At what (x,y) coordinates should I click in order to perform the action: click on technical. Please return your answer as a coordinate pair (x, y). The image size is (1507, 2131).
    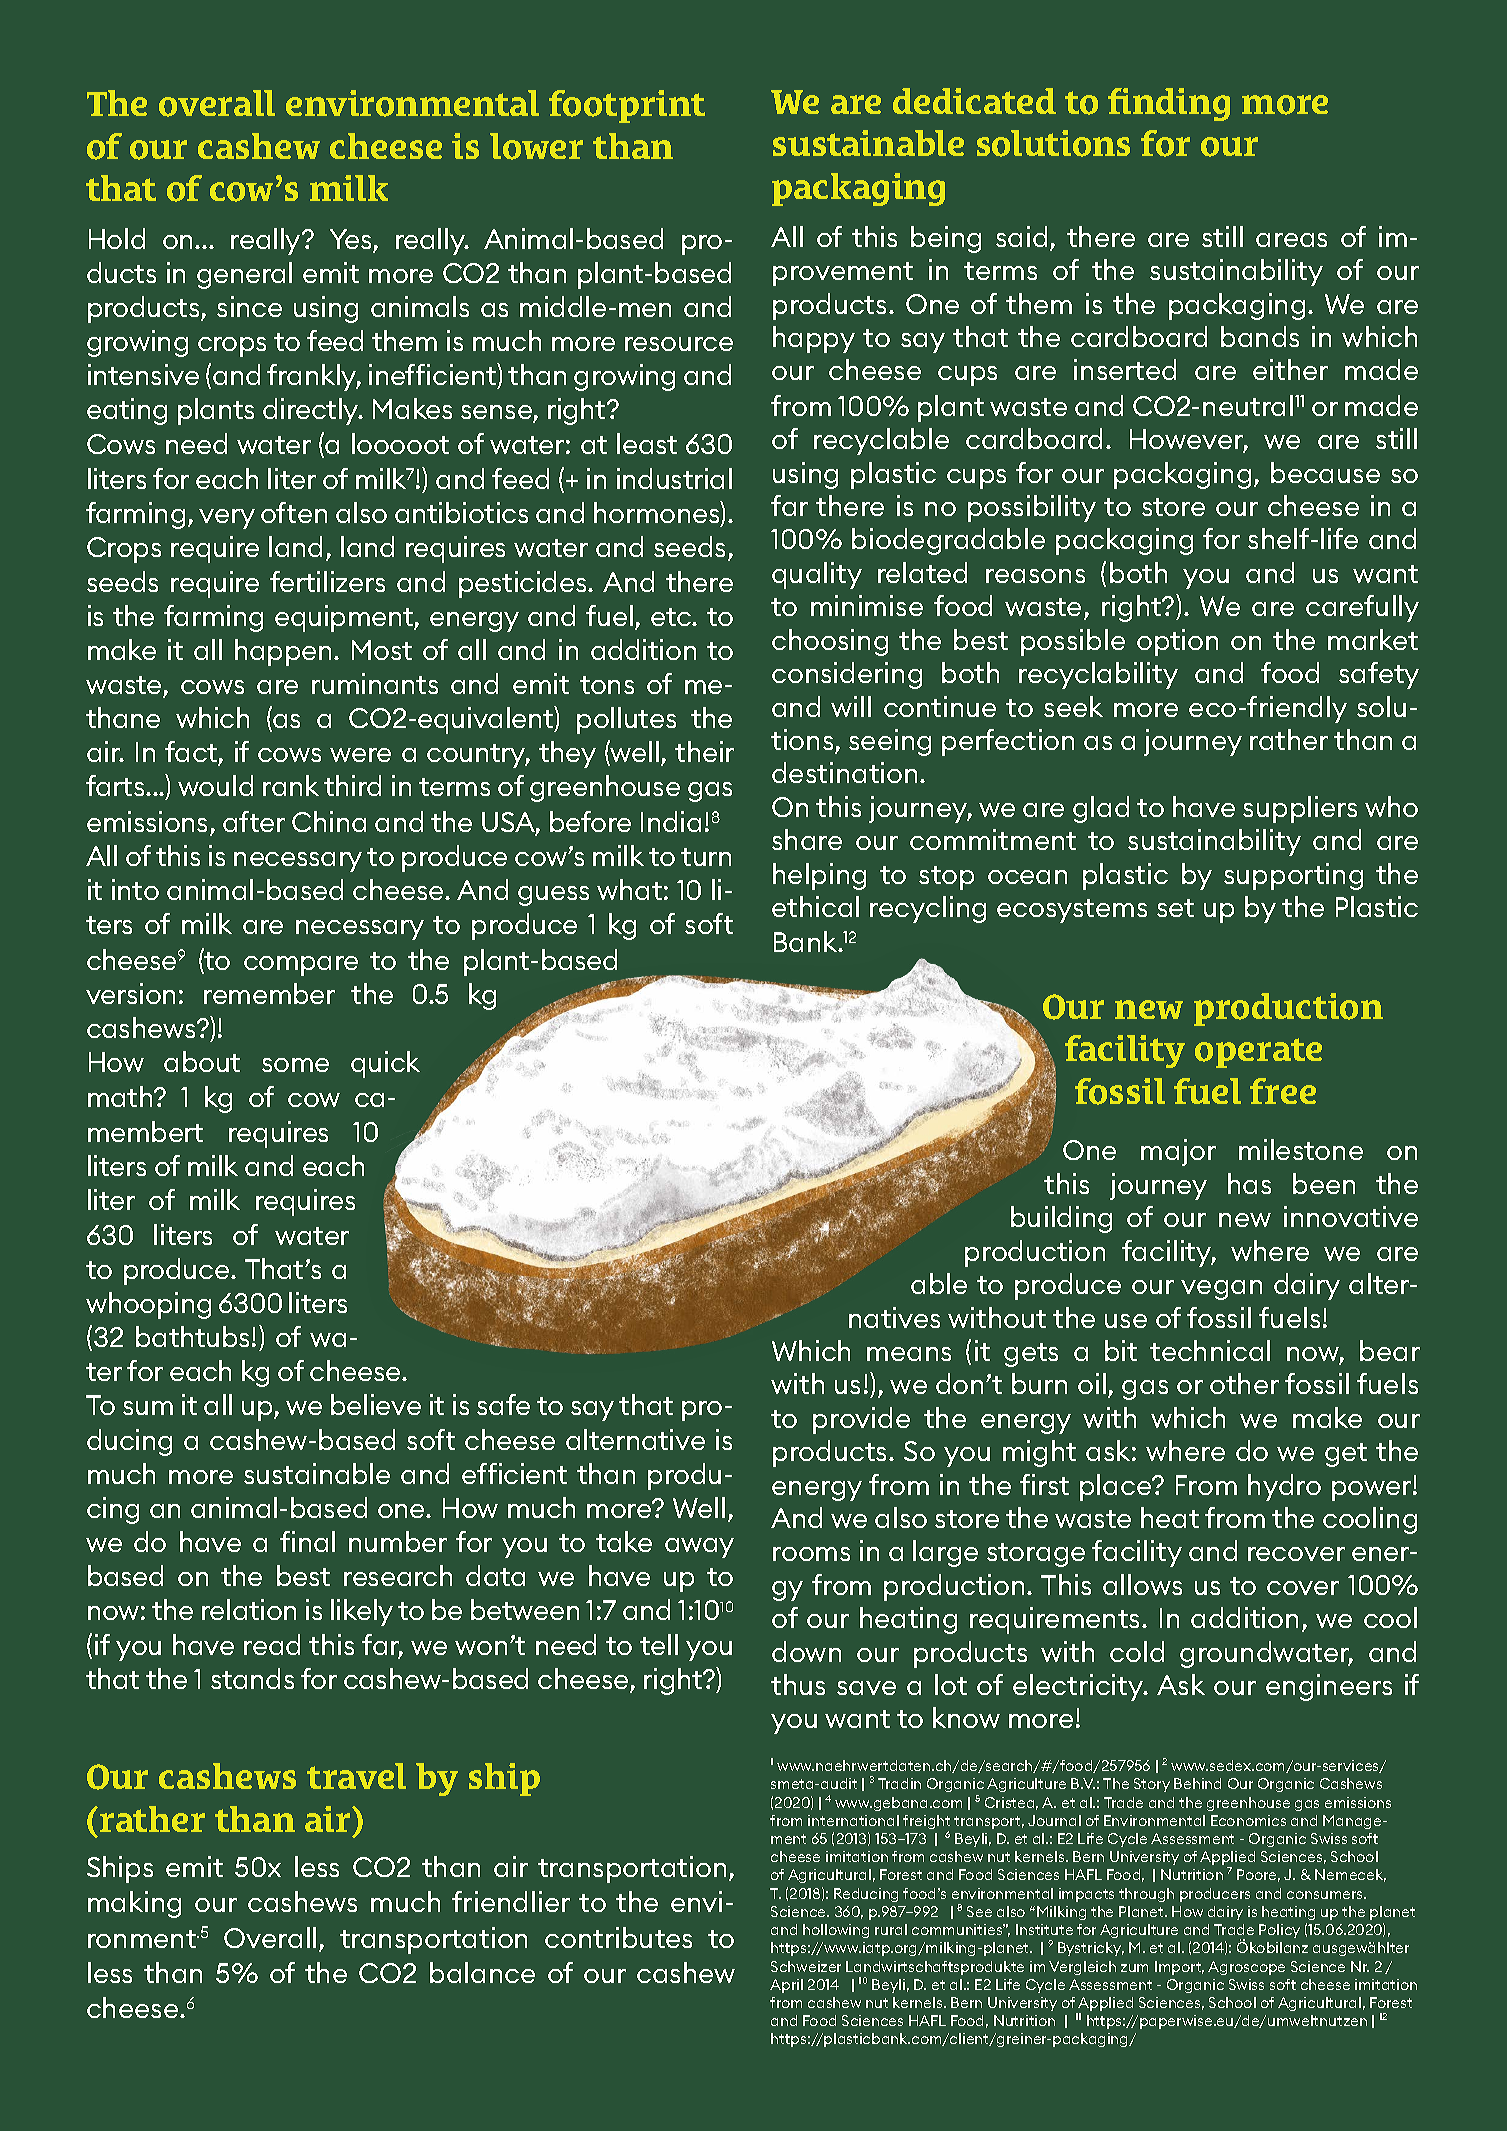
    Looking at the image, I should click on (1210, 1350).
